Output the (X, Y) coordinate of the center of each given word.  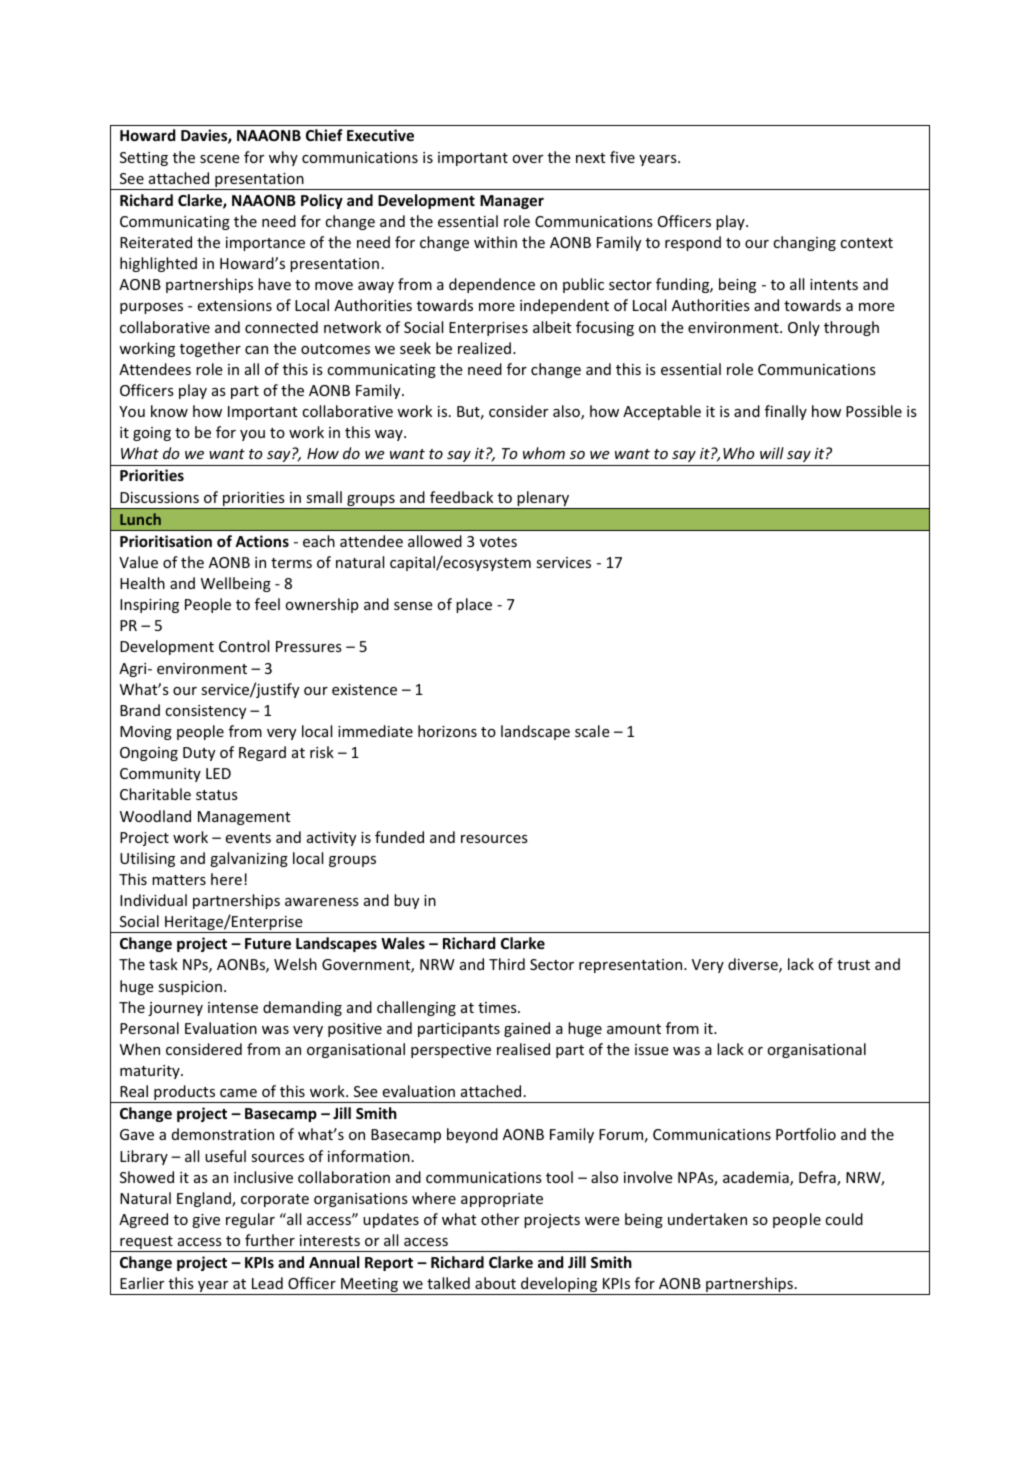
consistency (205, 712)
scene (220, 159)
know (169, 411)
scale (592, 731)
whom (544, 453)
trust (853, 965)
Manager (512, 202)
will (772, 453)
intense (233, 1007)
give (206, 1221)
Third (507, 964)
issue (652, 1049)
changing (804, 243)
